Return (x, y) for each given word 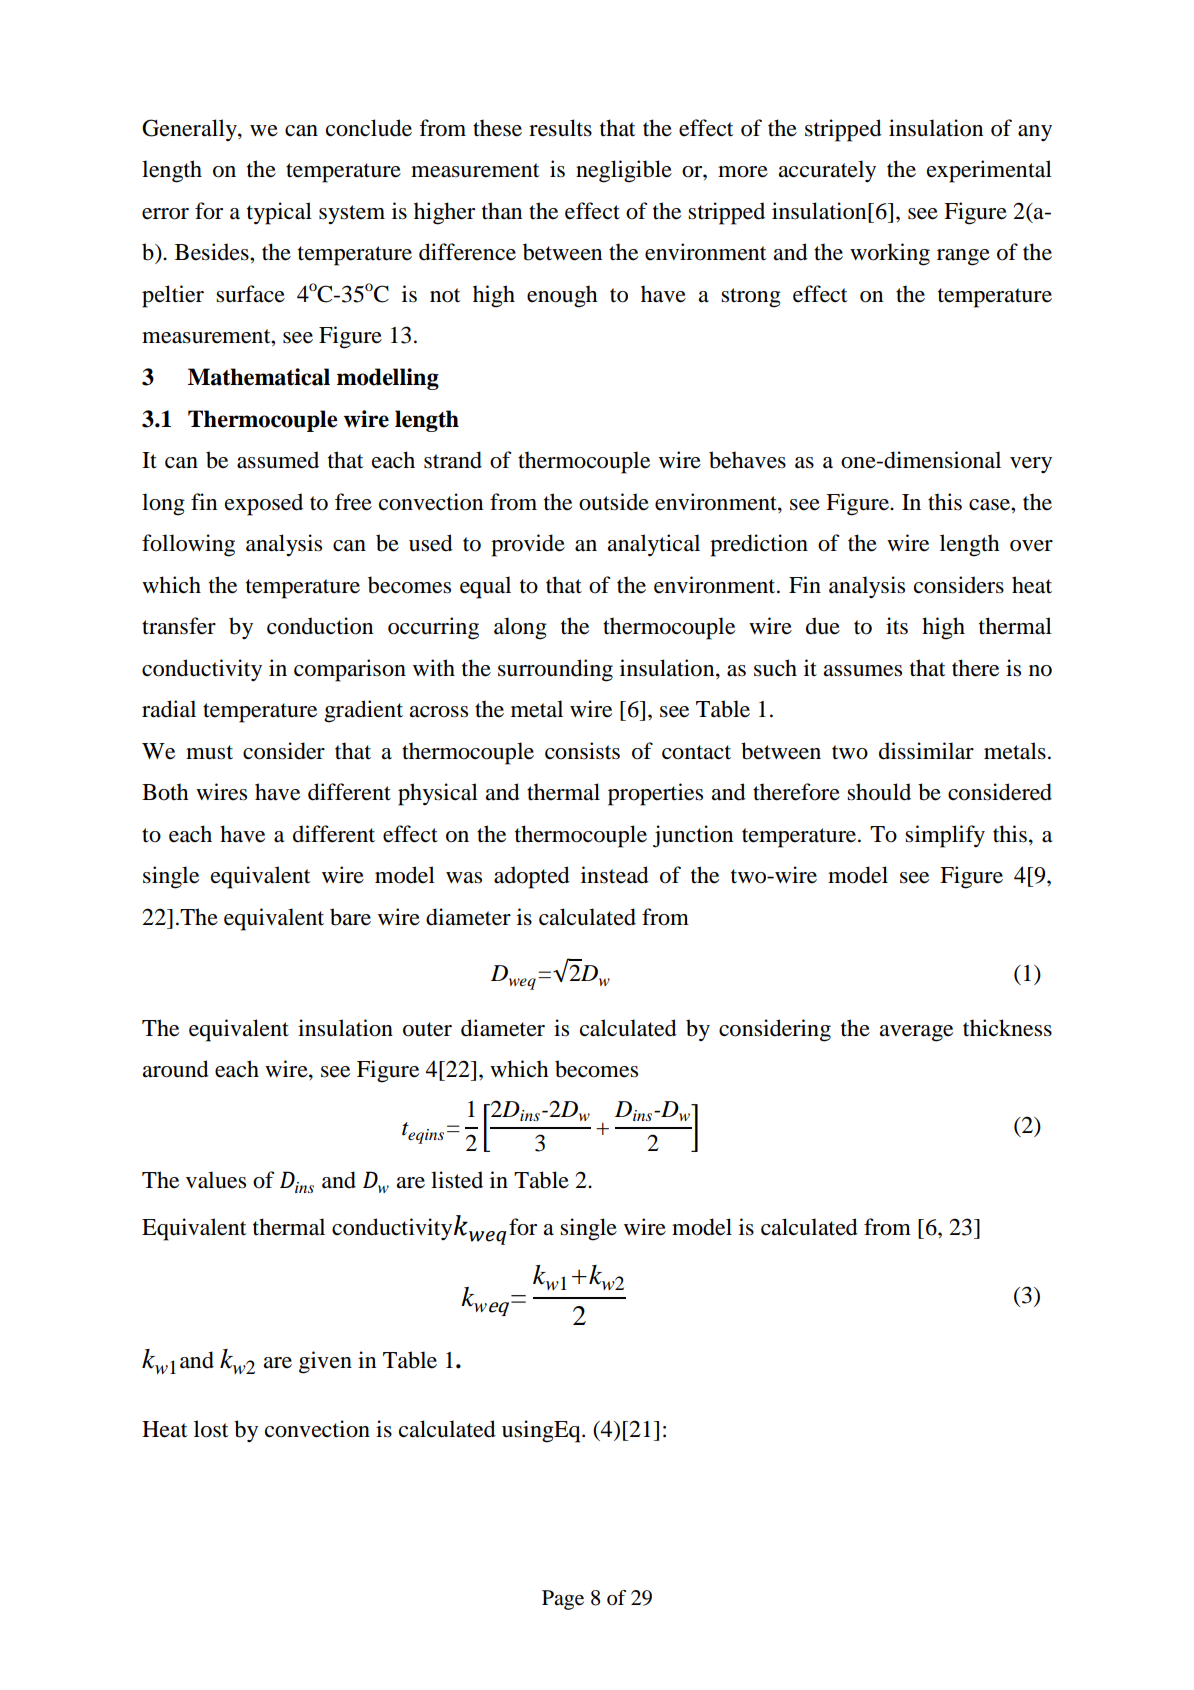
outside (614, 502)
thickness (1007, 1028)
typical (279, 213)
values (216, 1180)
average (916, 1033)
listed (457, 1180)
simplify (945, 836)
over (1031, 546)
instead (615, 875)
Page (563, 1600)
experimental (989, 171)
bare (350, 917)
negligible (624, 171)
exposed (264, 504)
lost (211, 1429)
